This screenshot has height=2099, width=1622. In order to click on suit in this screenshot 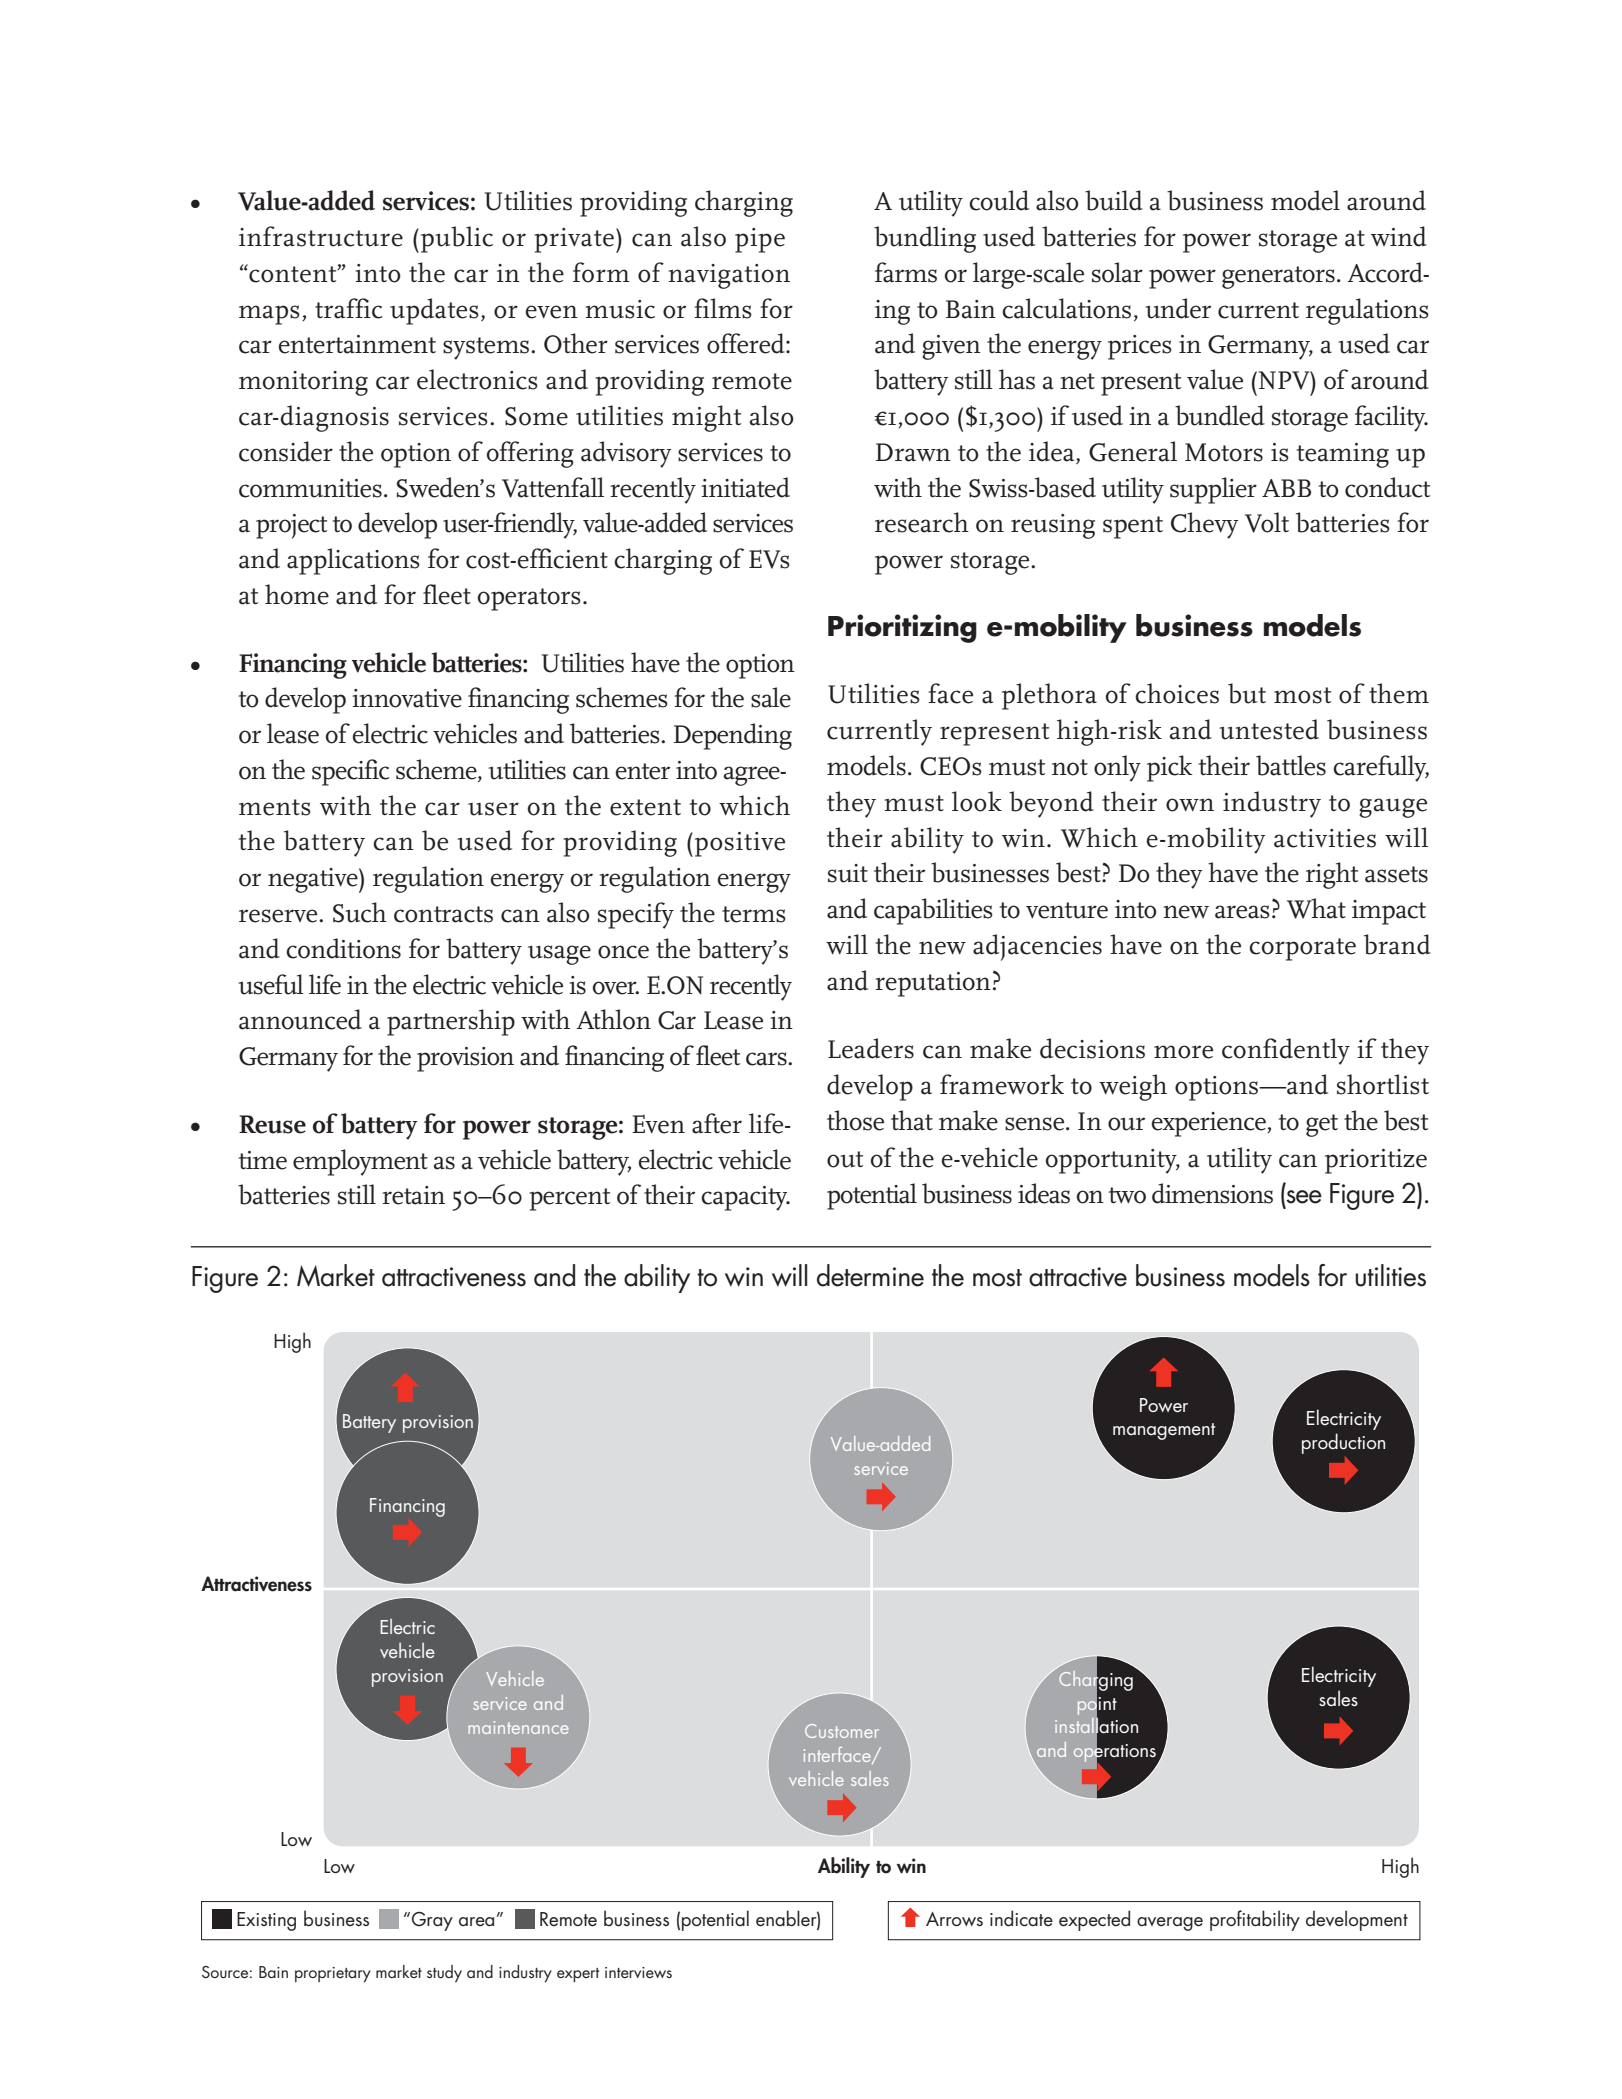, I will do `click(848, 873)`.
